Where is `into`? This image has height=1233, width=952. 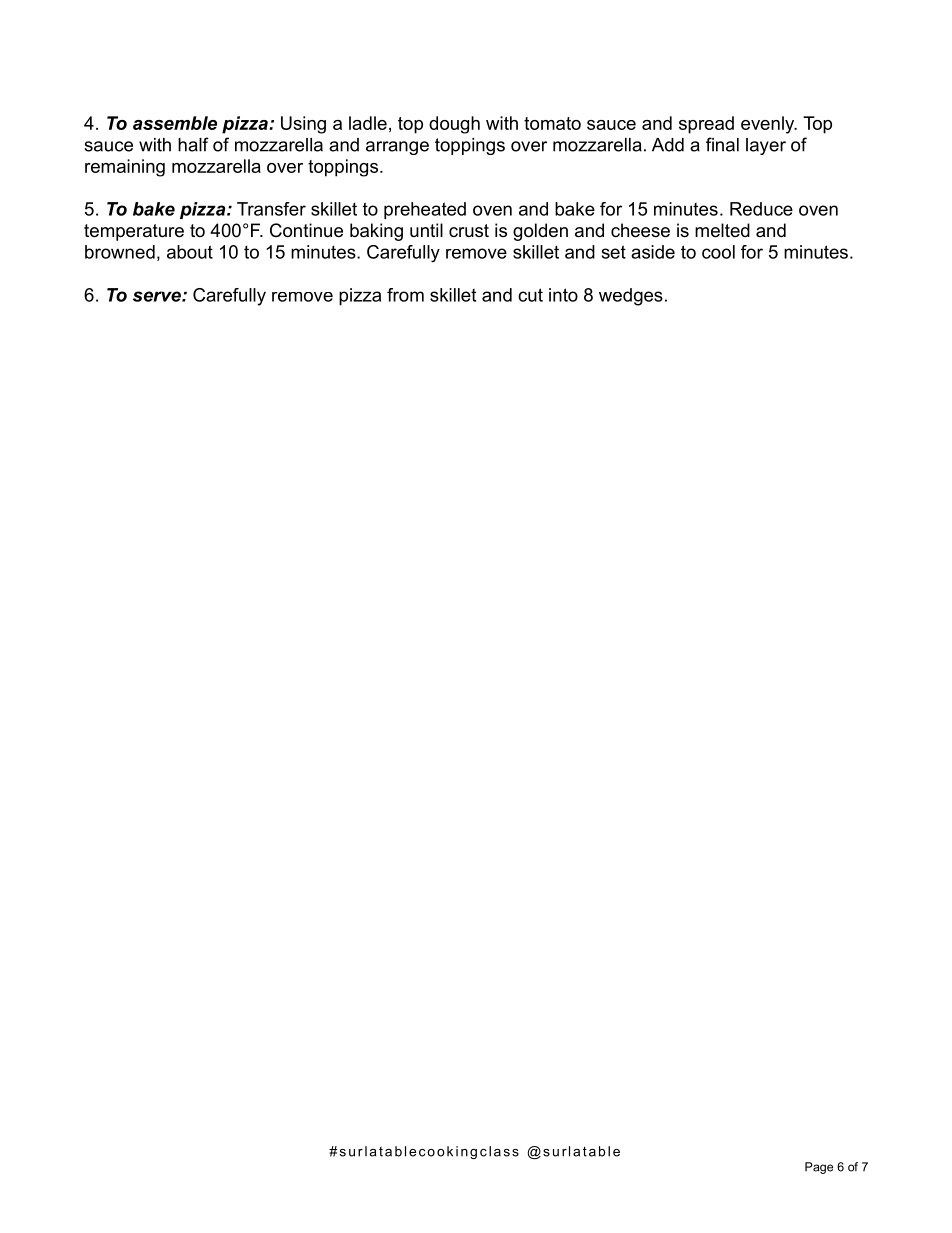 into is located at coordinates (563, 295).
